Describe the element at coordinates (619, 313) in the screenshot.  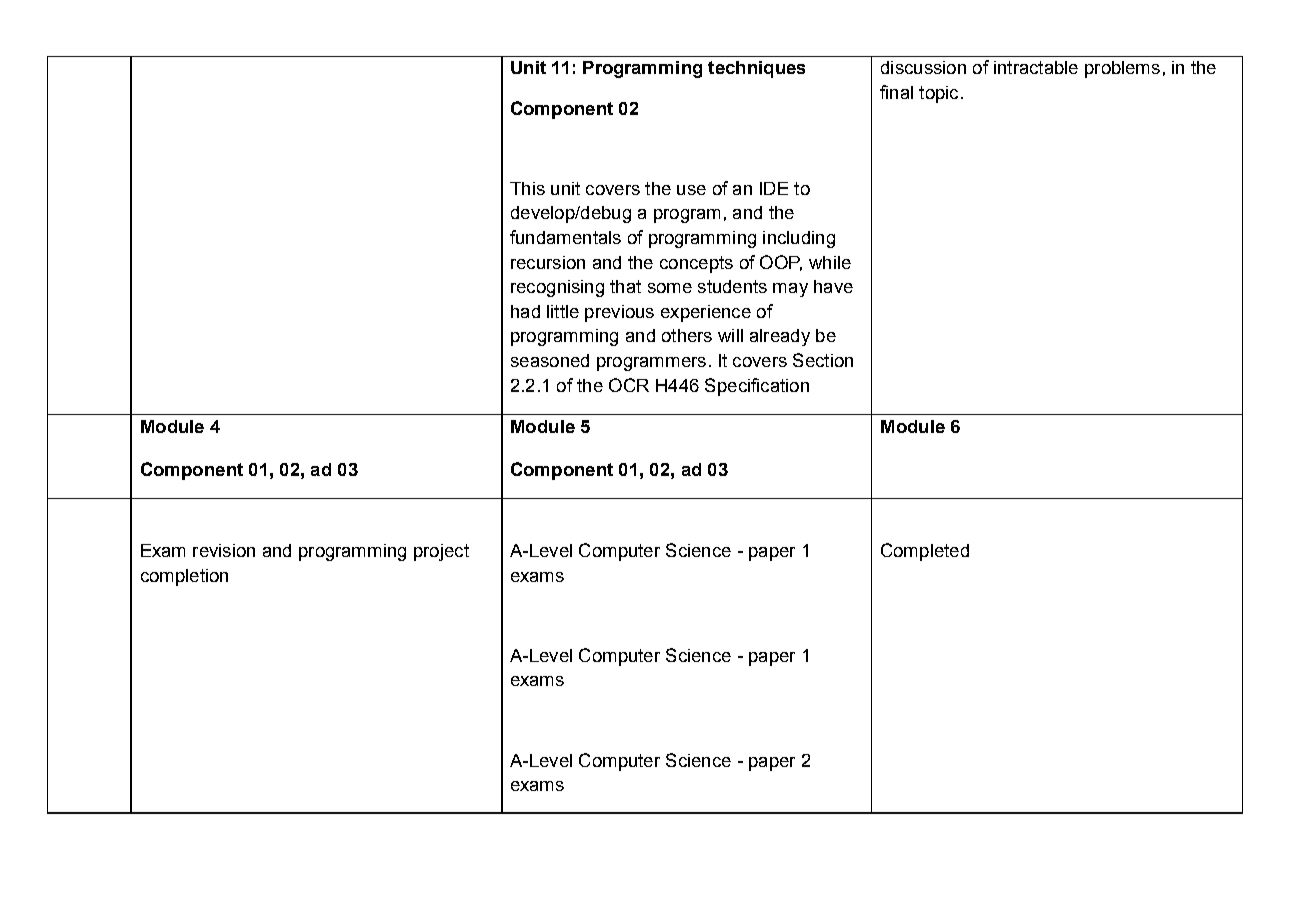
I see `previous` at that location.
